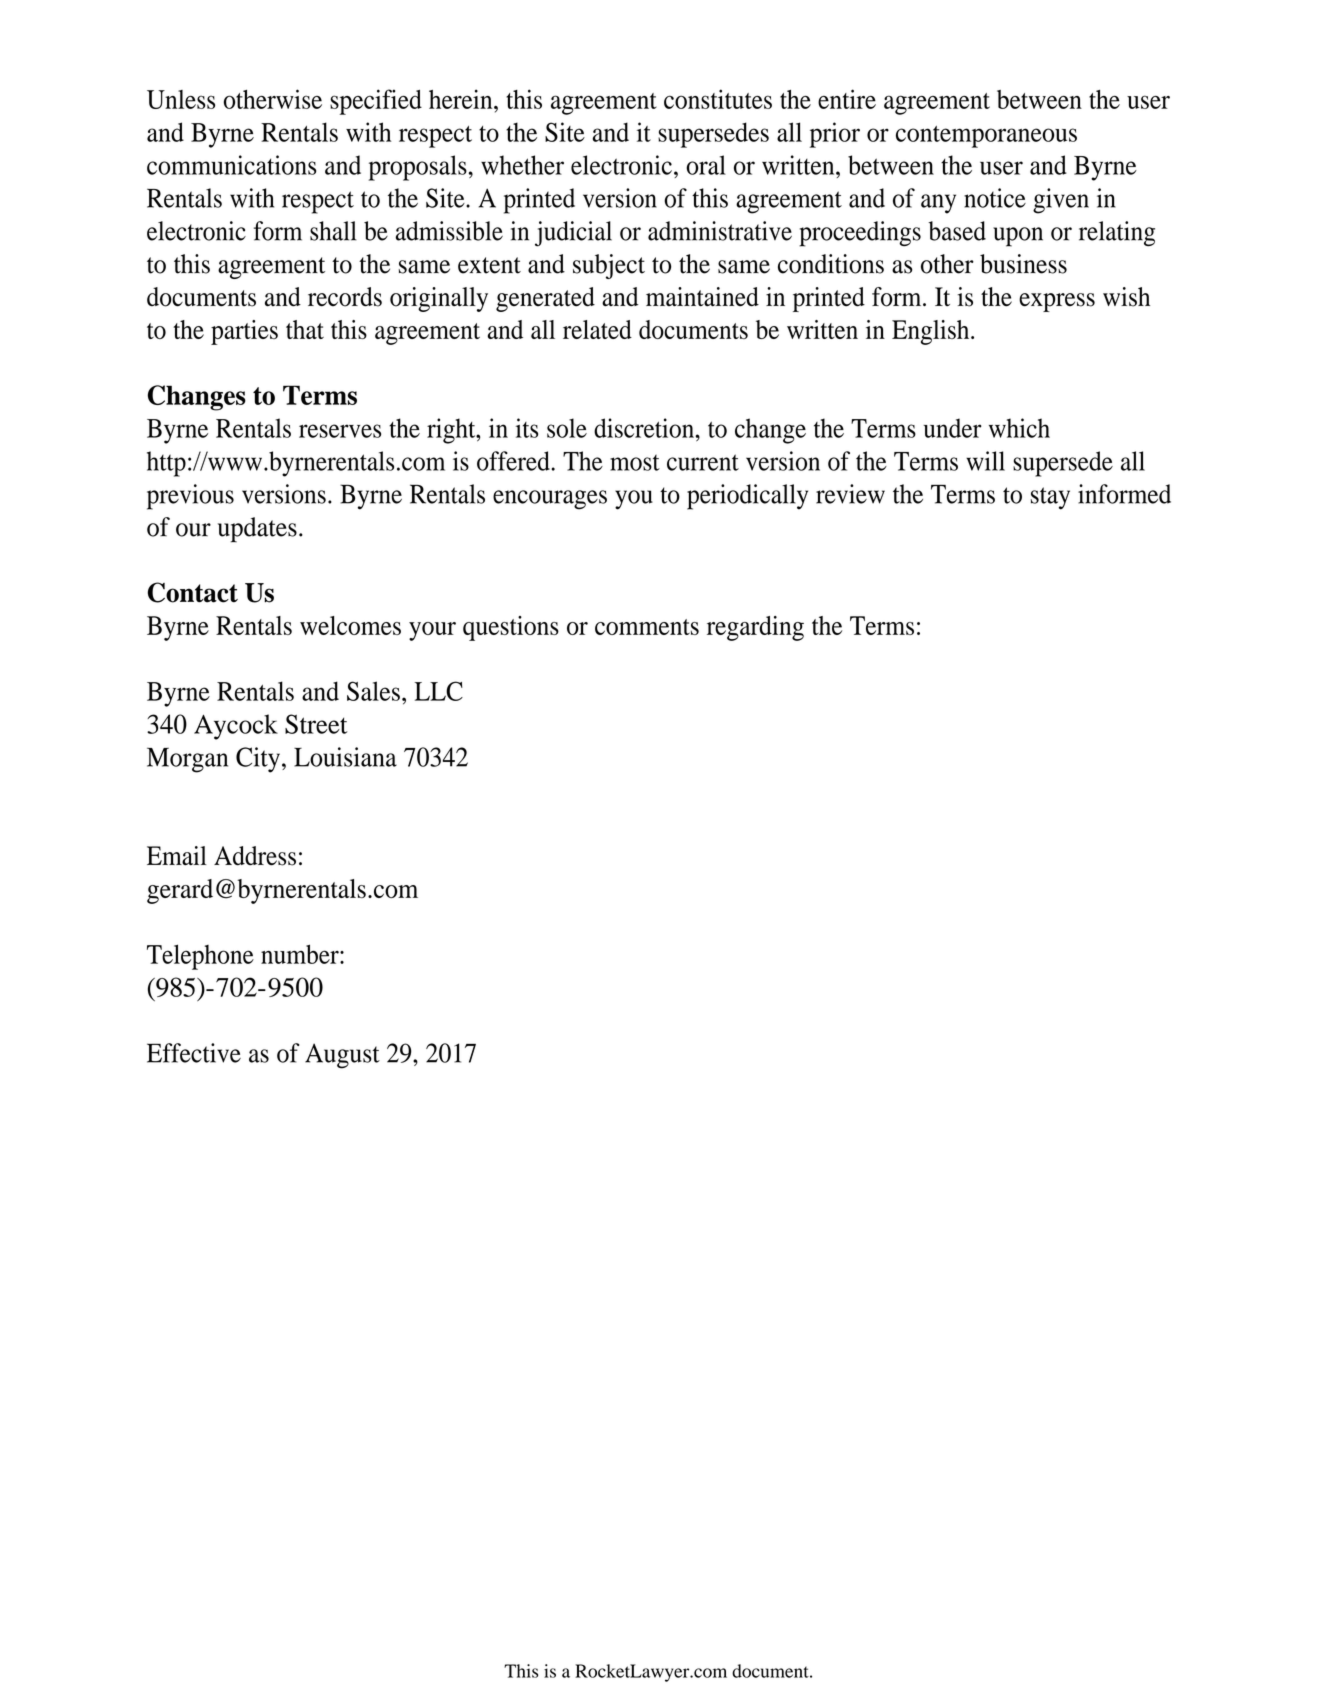  What do you see at coordinates (1050, 498) in the screenshot?
I see `stay` at bounding box center [1050, 498].
